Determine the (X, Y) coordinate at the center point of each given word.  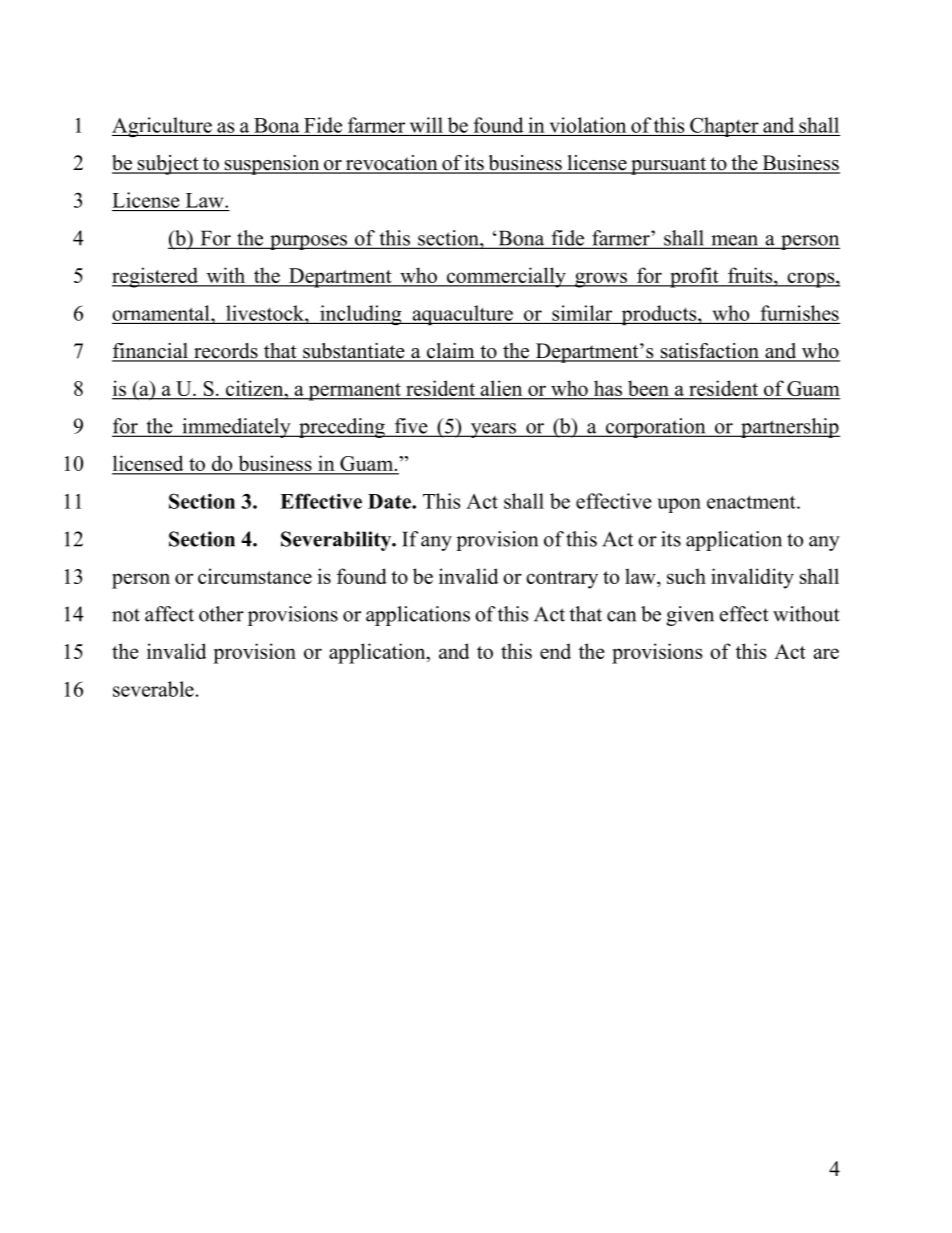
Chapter (724, 127)
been (648, 389)
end (555, 651)
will (426, 125)
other (221, 614)
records (226, 352)
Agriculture (163, 127)
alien (501, 389)
